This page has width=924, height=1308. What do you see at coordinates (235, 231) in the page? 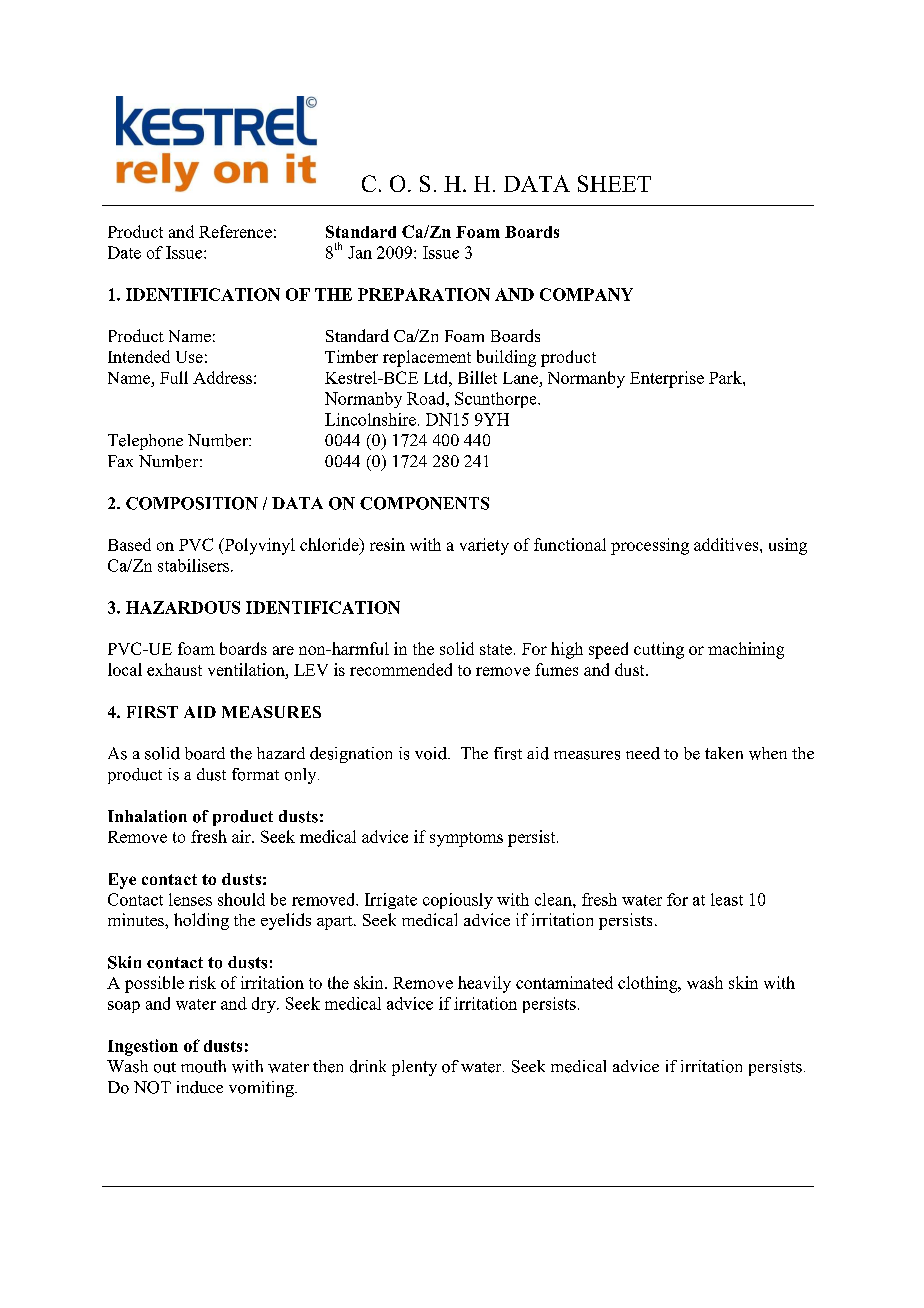
I see `Reference` at bounding box center [235, 231].
